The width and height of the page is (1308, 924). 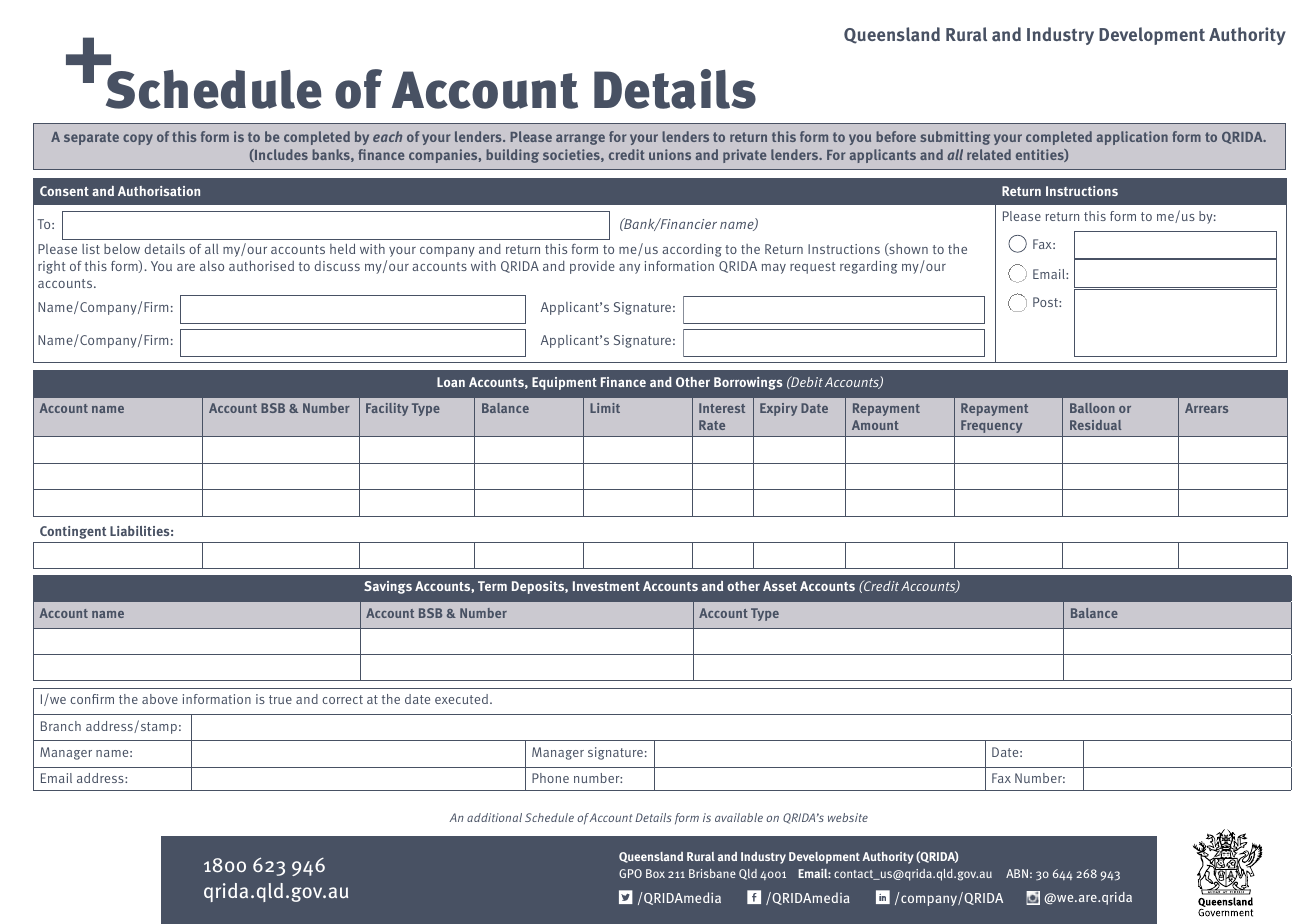 What do you see at coordinates (989, 154) in the page?
I see `related` at bounding box center [989, 154].
